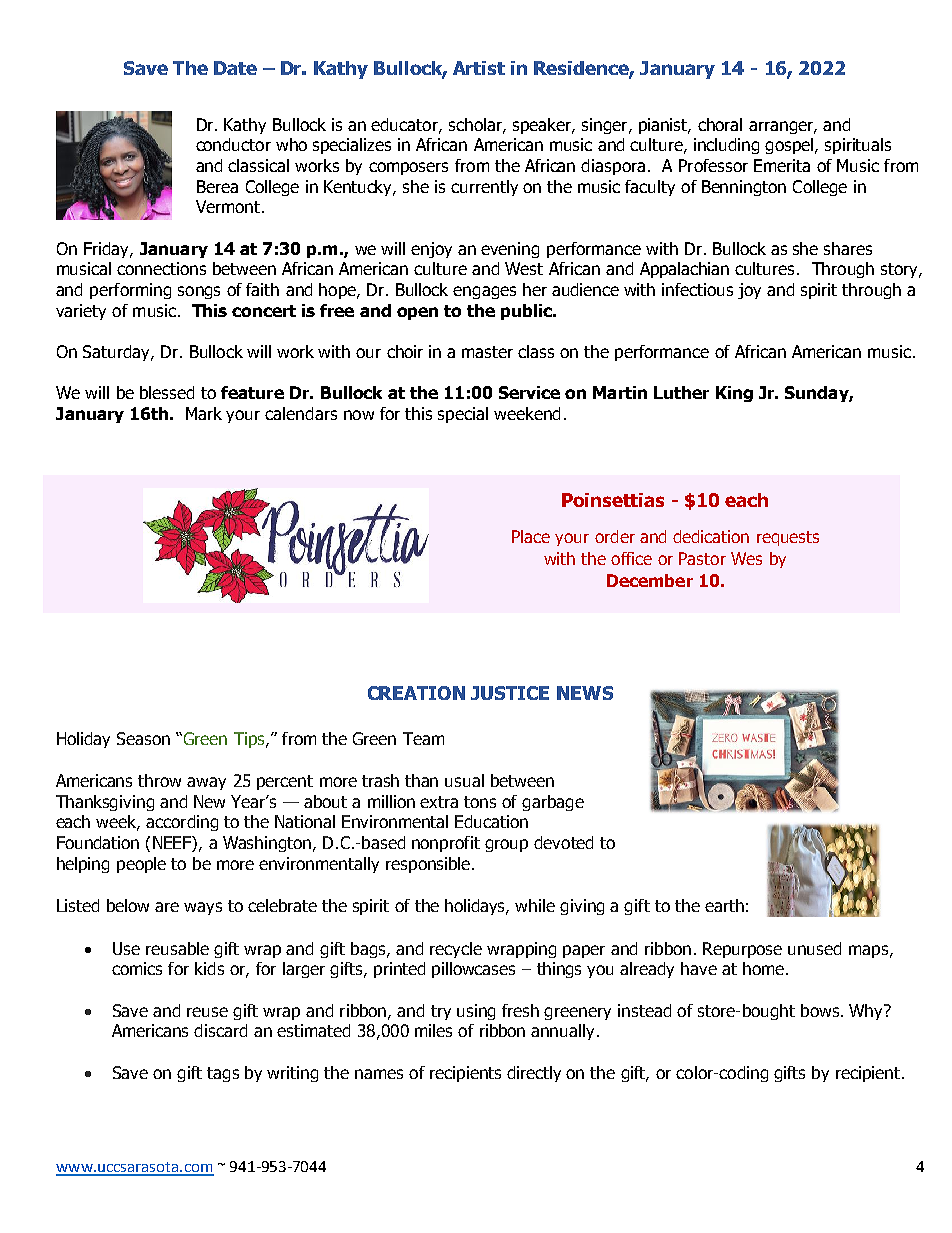  I want to click on King, so click(734, 394).
